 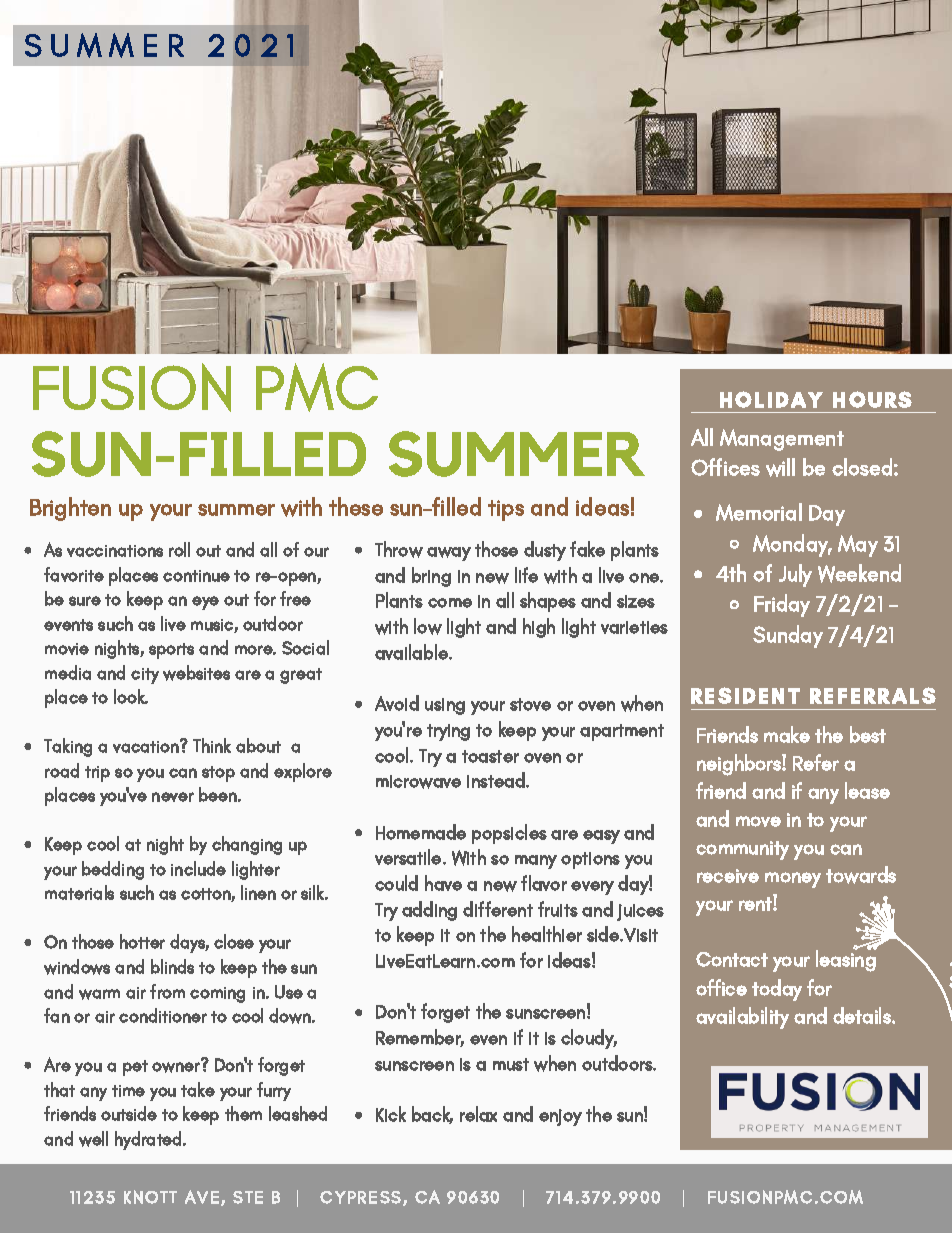 I want to click on bedding, so click(x=113, y=870).
